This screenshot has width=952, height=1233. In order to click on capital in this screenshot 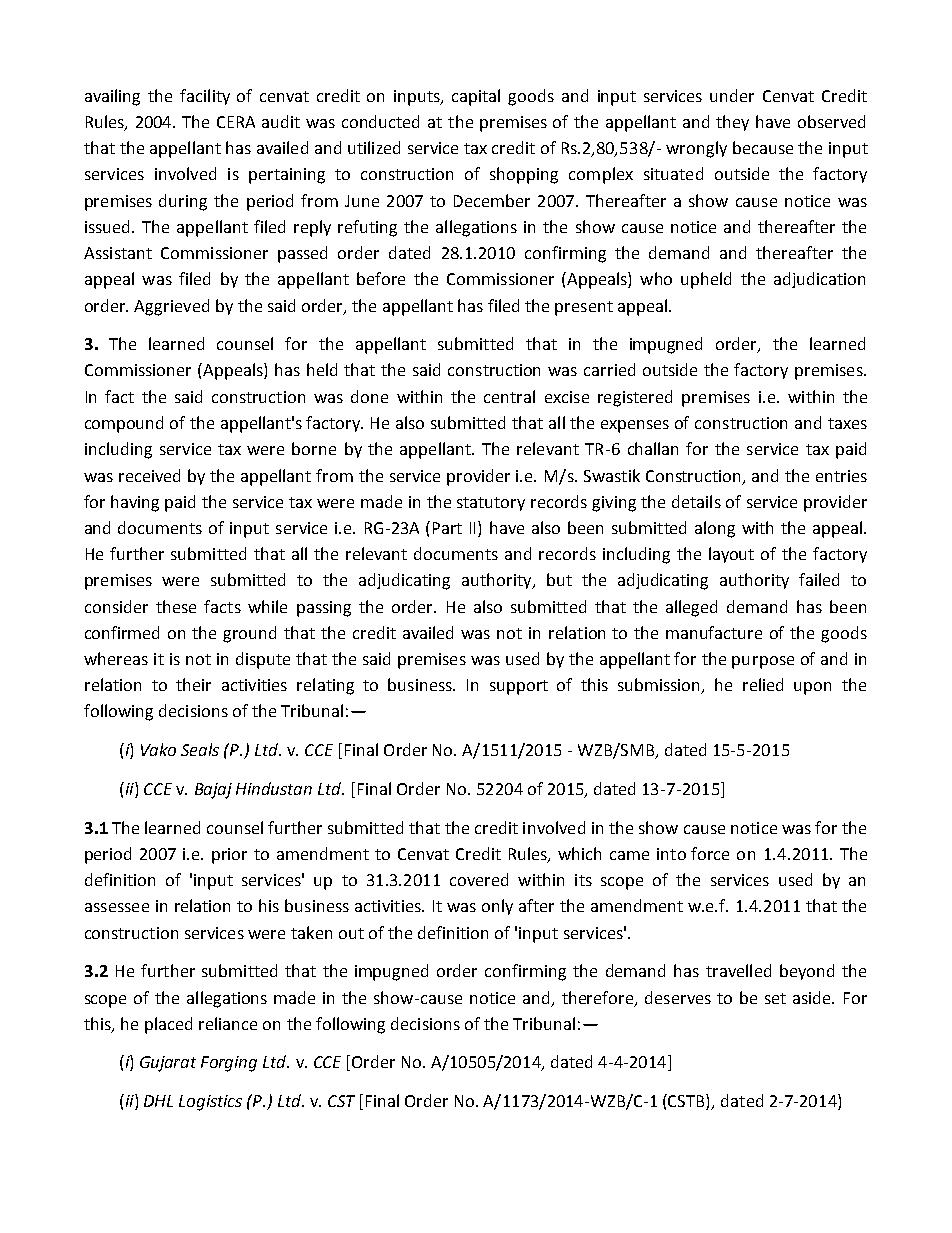, I will do `click(476, 97)`.
